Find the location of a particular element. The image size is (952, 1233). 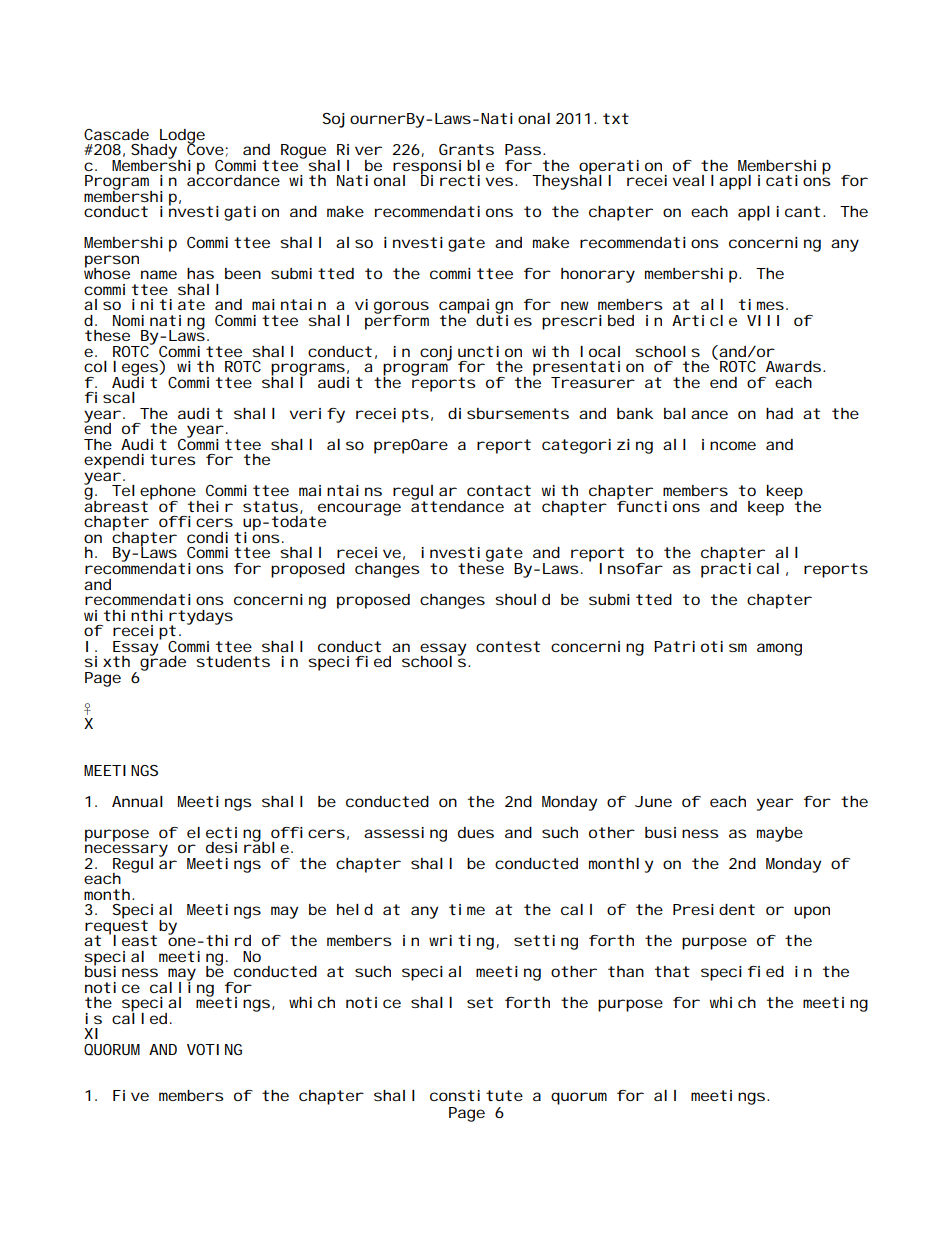

Lodge is located at coordinates (182, 137).
